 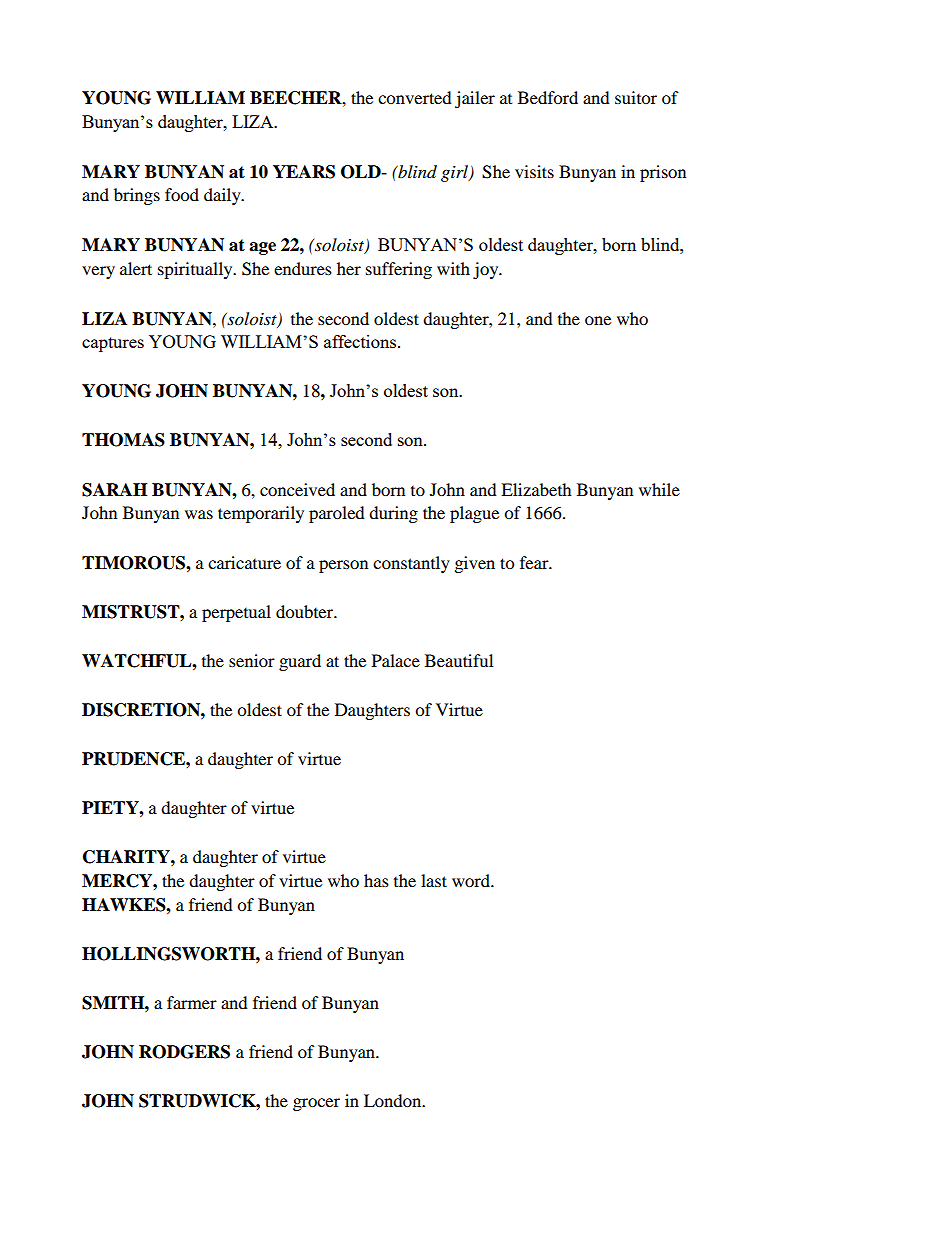 What do you see at coordinates (636, 97) in the document?
I see `suitor` at bounding box center [636, 97].
